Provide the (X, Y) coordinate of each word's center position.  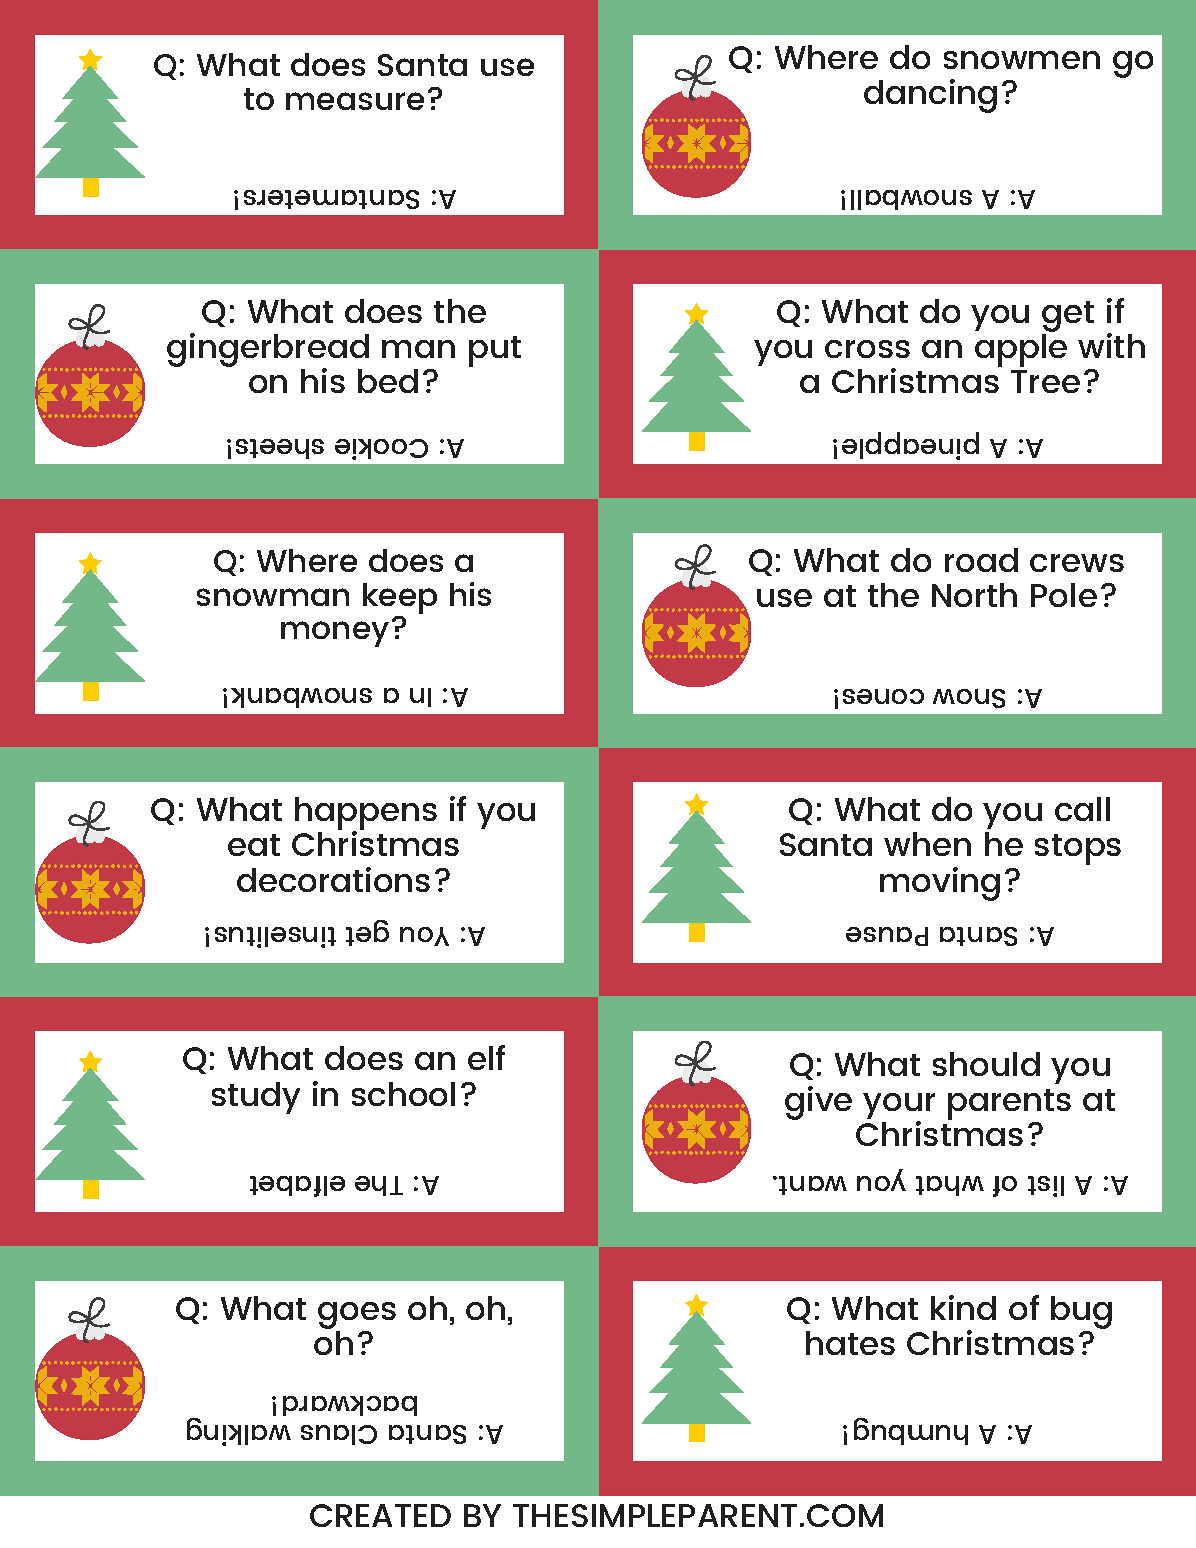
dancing (930, 96)
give (818, 1103)
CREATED (380, 1515)
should (986, 1064)
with (1111, 345)
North (974, 595)
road (981, 560)
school (403, 1094)
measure (355, 101)
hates (850, 1343)
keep (400, 600)
